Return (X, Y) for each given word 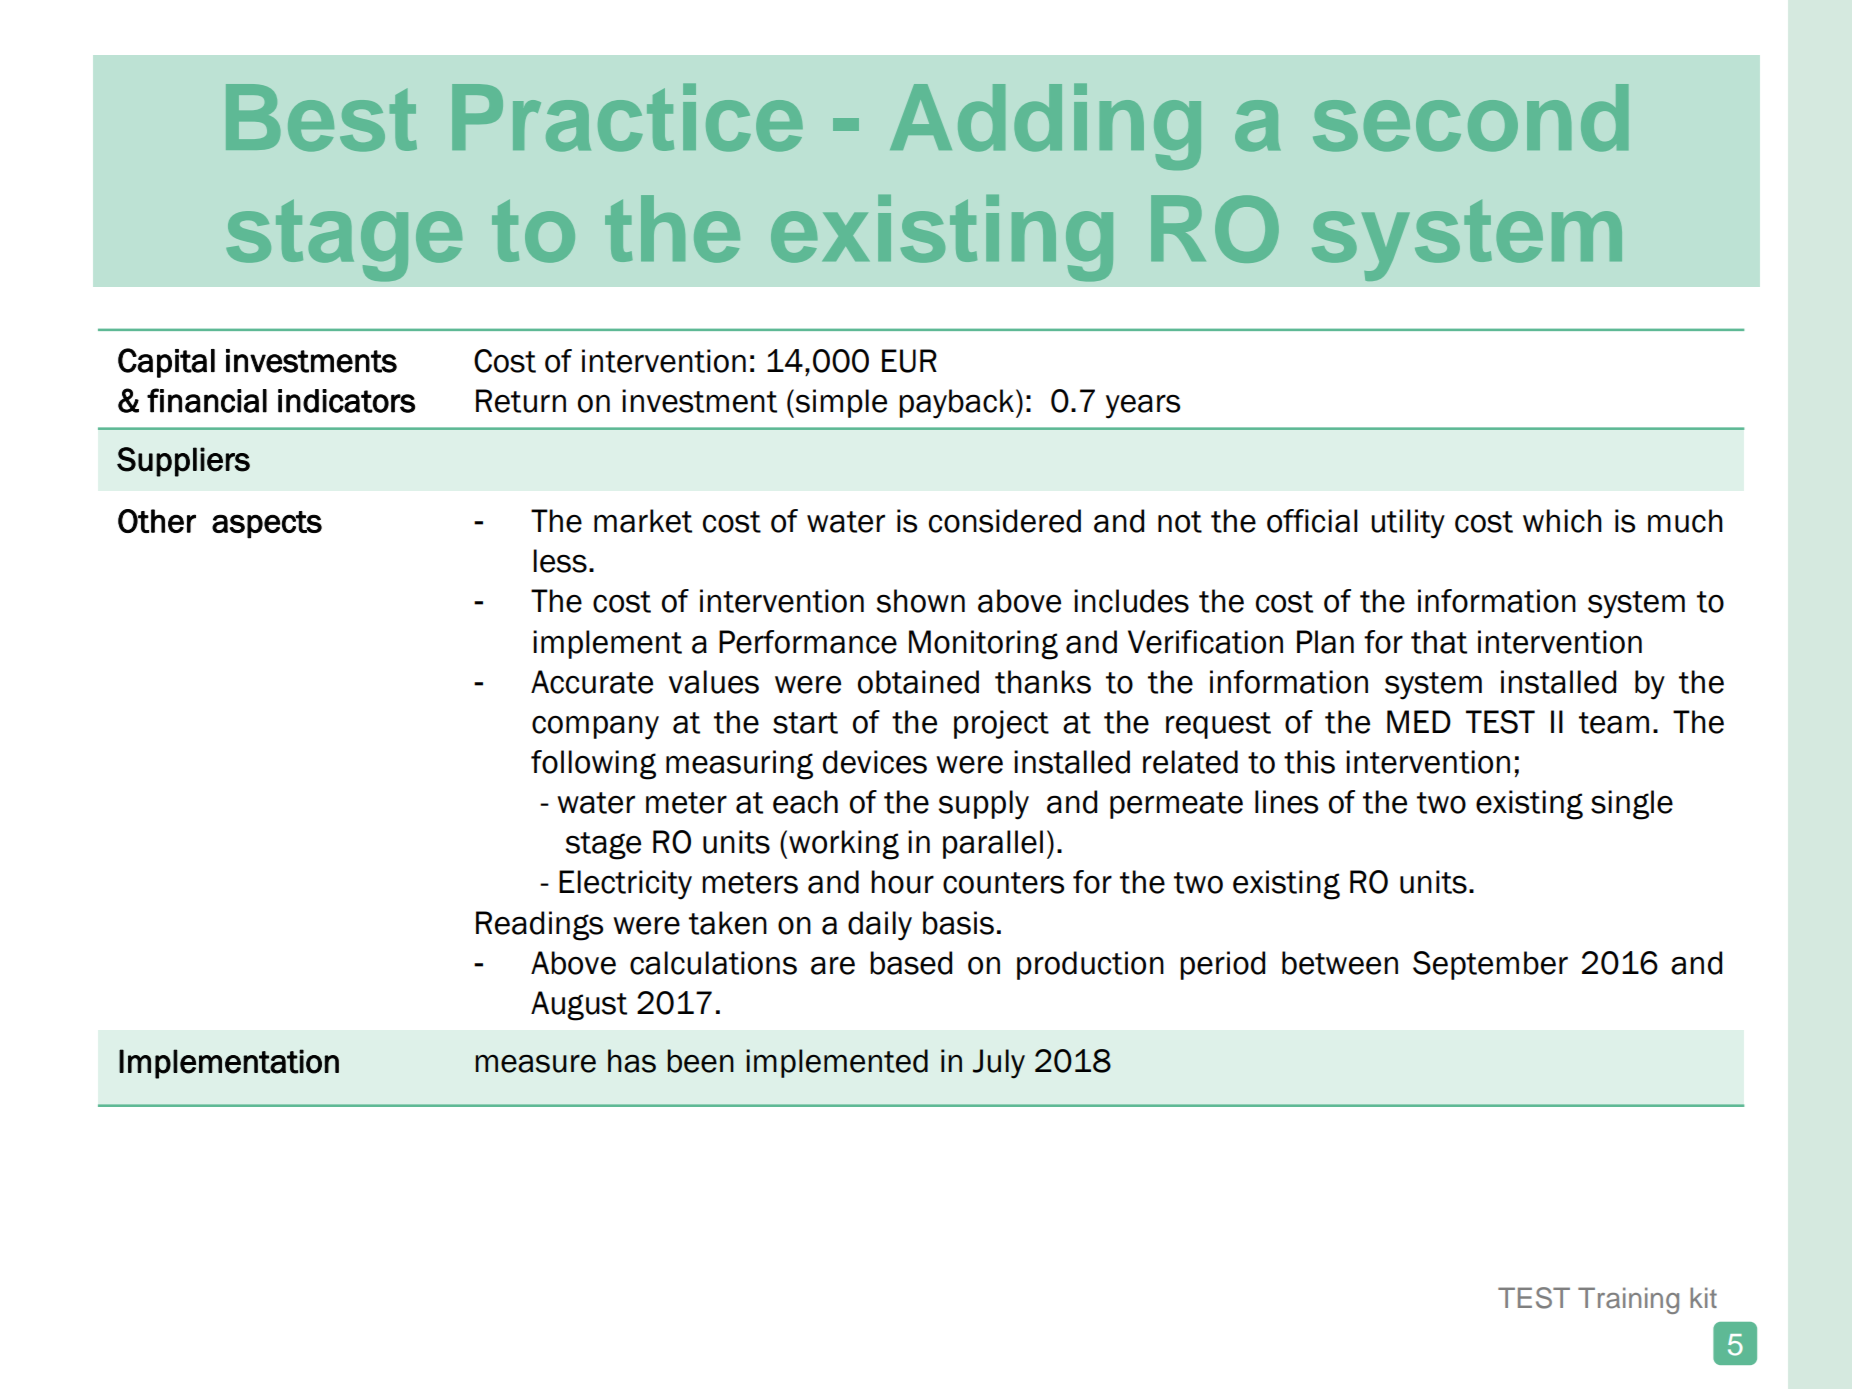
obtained (918, 682)
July (999, 1064)
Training (1628, 1300)
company (595, 727)
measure (535, 1064)
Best (321, 118)
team (1614, 723)
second (1470, 118)
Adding (1045, 127)
